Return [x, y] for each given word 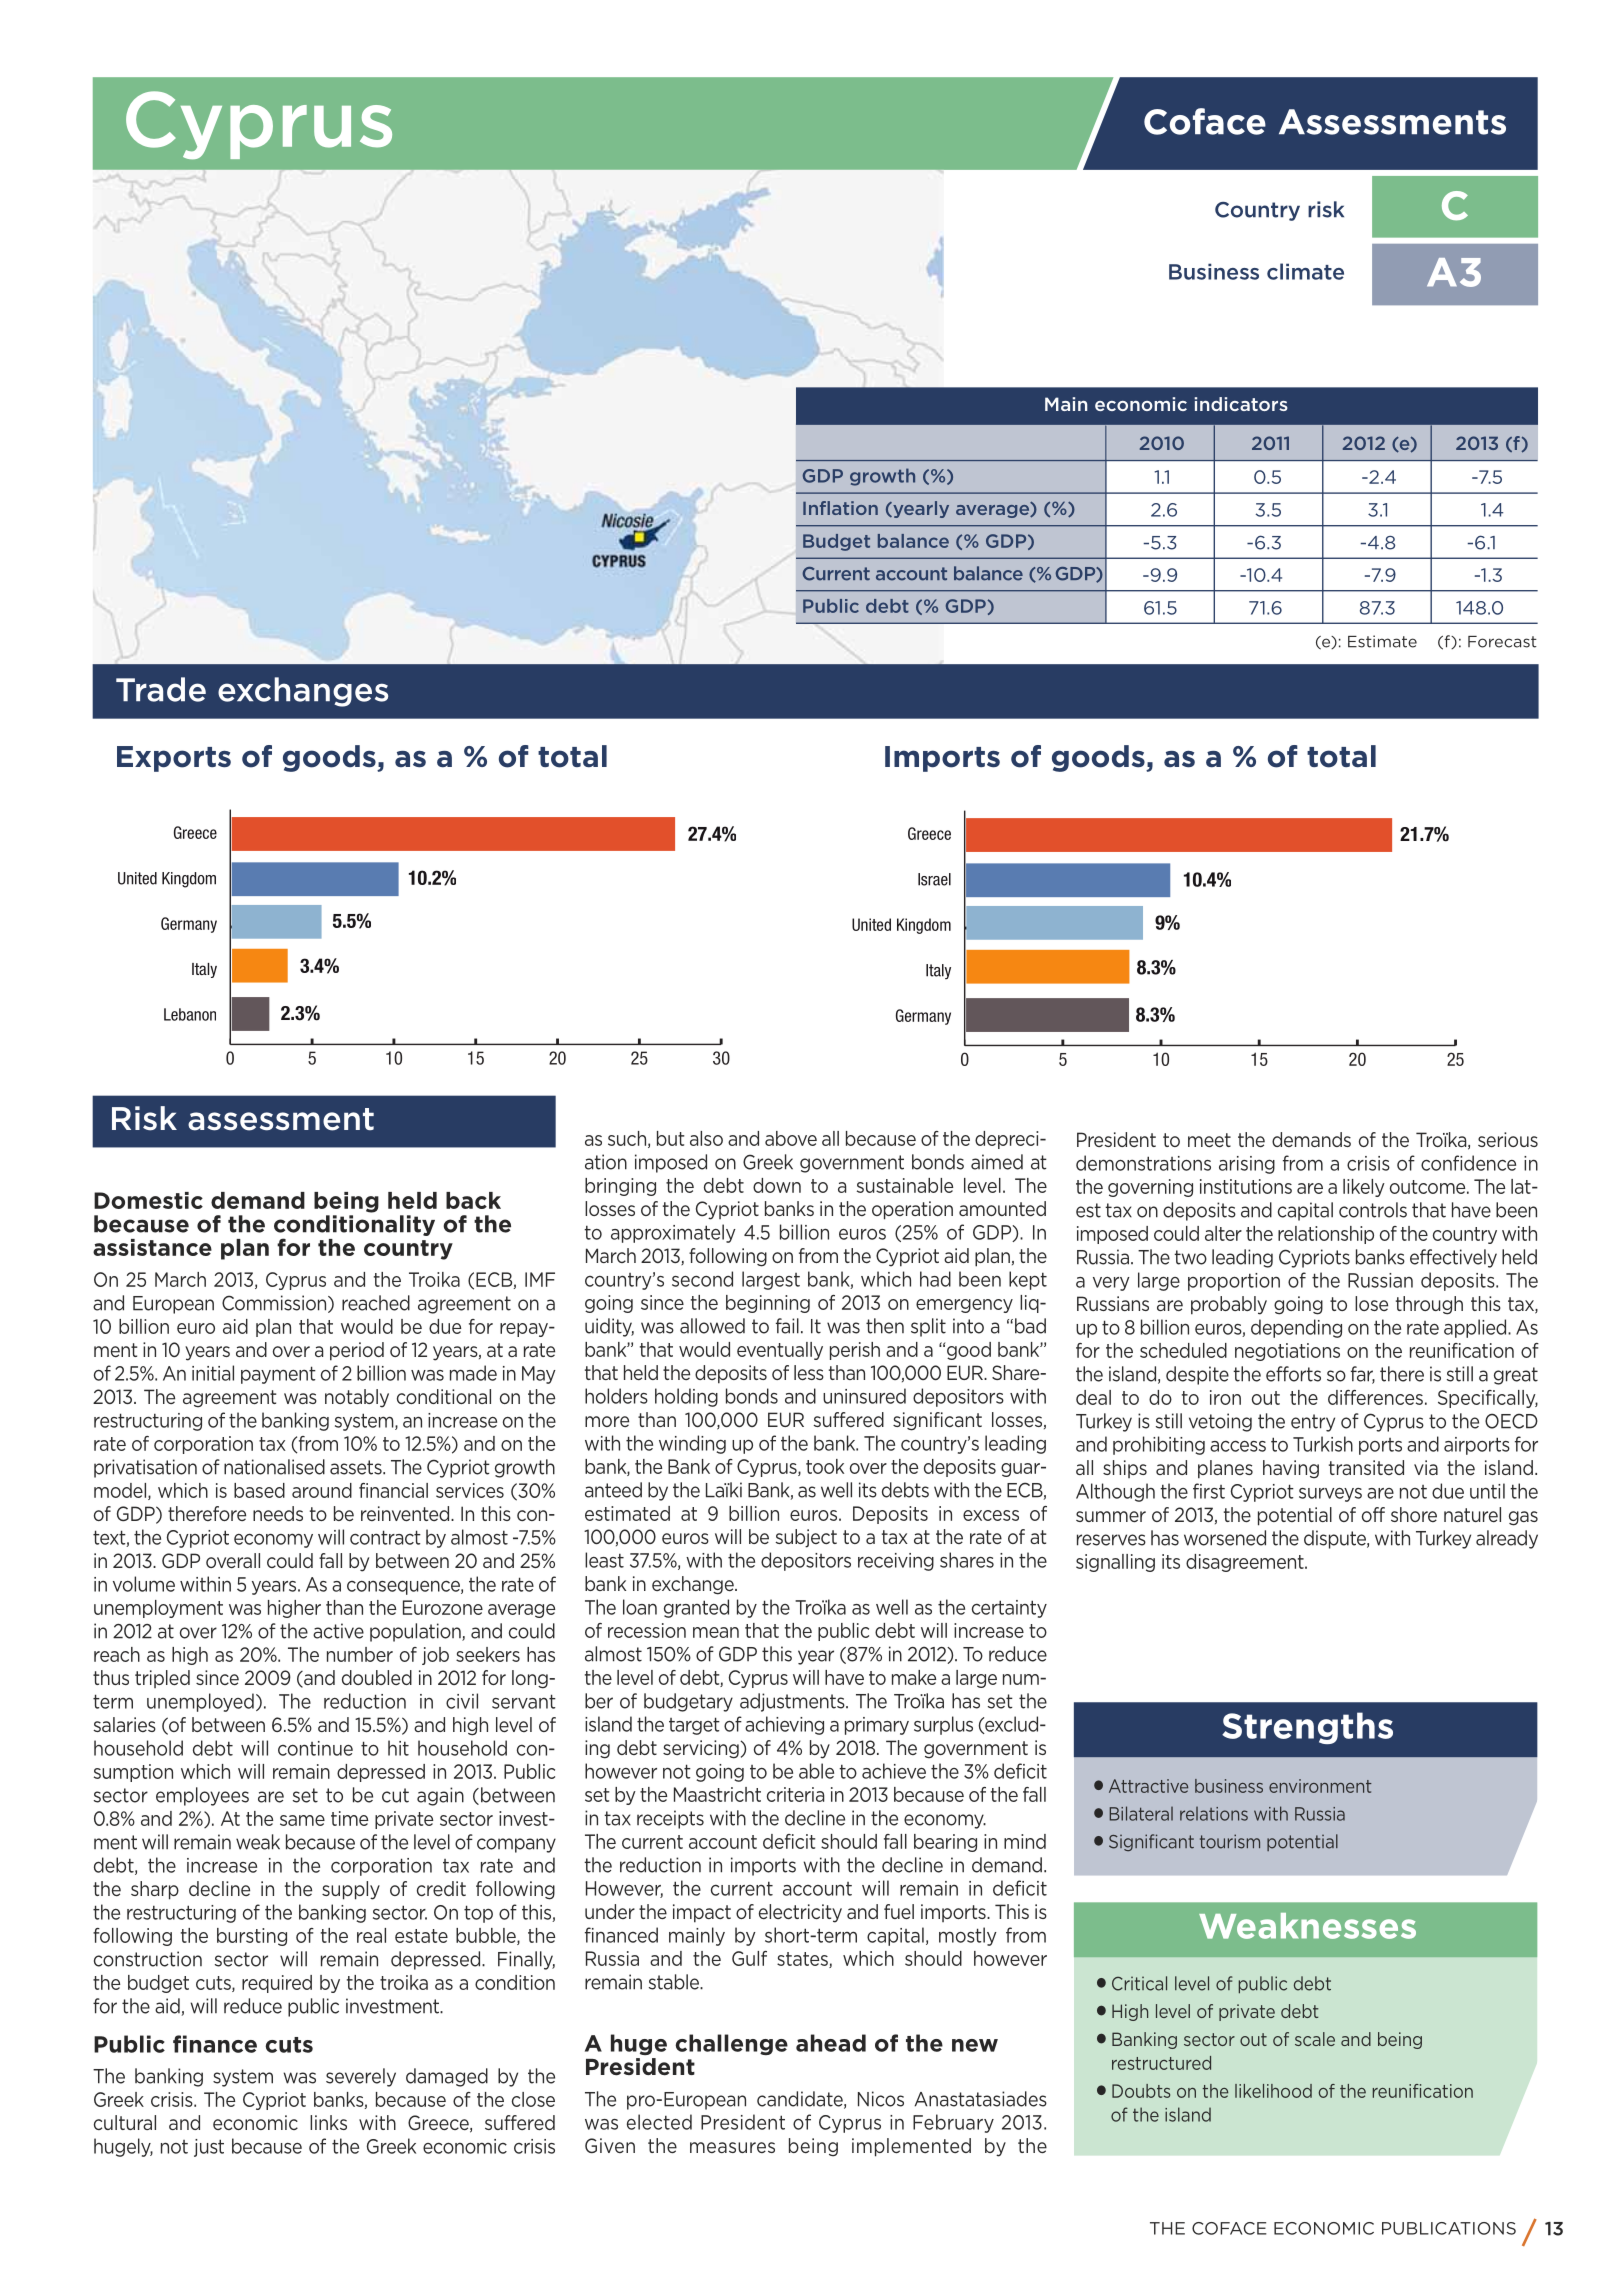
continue [315, 1748]
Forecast [1502, 642]
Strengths [1307, 1728]
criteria [795, 1794]
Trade [161, 689]
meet [1209, 1140]
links [328, 2122]
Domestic [148, 1200]
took [825, 1466]
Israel [934, 879]
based [259, 1490]
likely [1364, 1188]
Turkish [1323, 1444]
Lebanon [190, 1014]
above [791, 1138]
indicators [1241, 404]
